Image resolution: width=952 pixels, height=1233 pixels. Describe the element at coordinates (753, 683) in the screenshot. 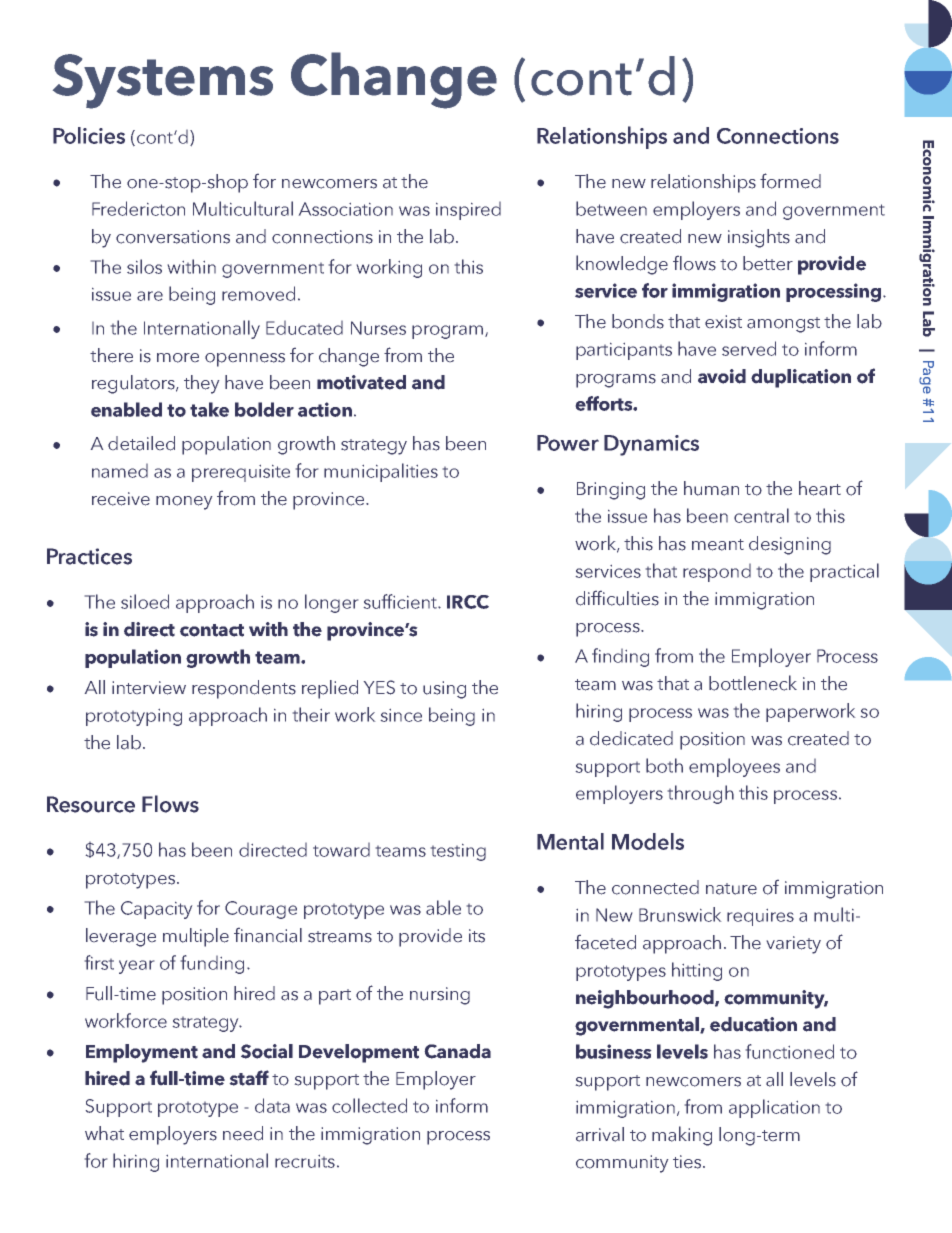

I see `bottleneck` at that location.
